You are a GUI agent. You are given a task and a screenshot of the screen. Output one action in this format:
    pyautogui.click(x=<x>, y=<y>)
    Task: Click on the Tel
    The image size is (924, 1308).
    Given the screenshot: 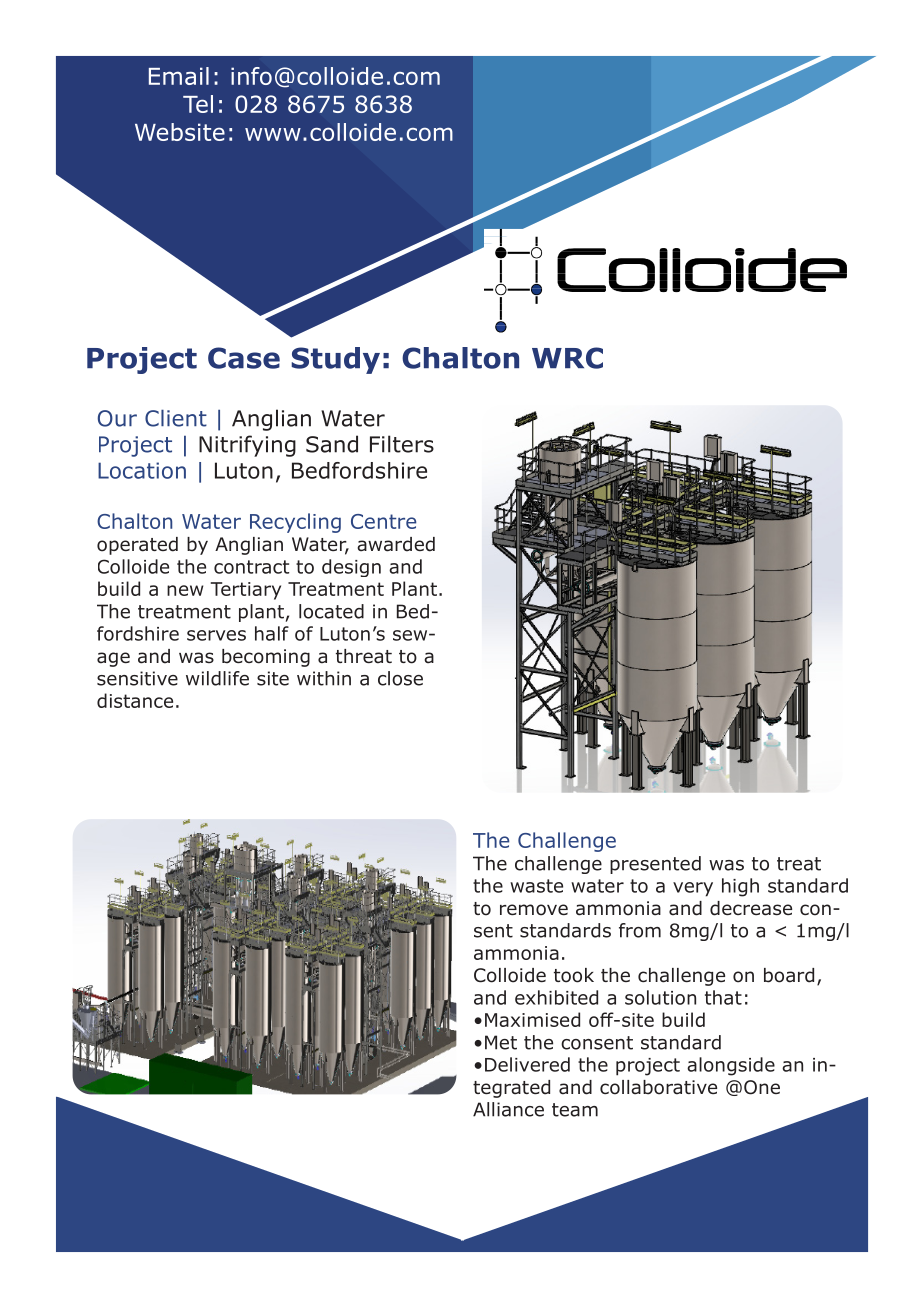 What is the action you would take?
    pyautogui.click(x=198, y=104)
